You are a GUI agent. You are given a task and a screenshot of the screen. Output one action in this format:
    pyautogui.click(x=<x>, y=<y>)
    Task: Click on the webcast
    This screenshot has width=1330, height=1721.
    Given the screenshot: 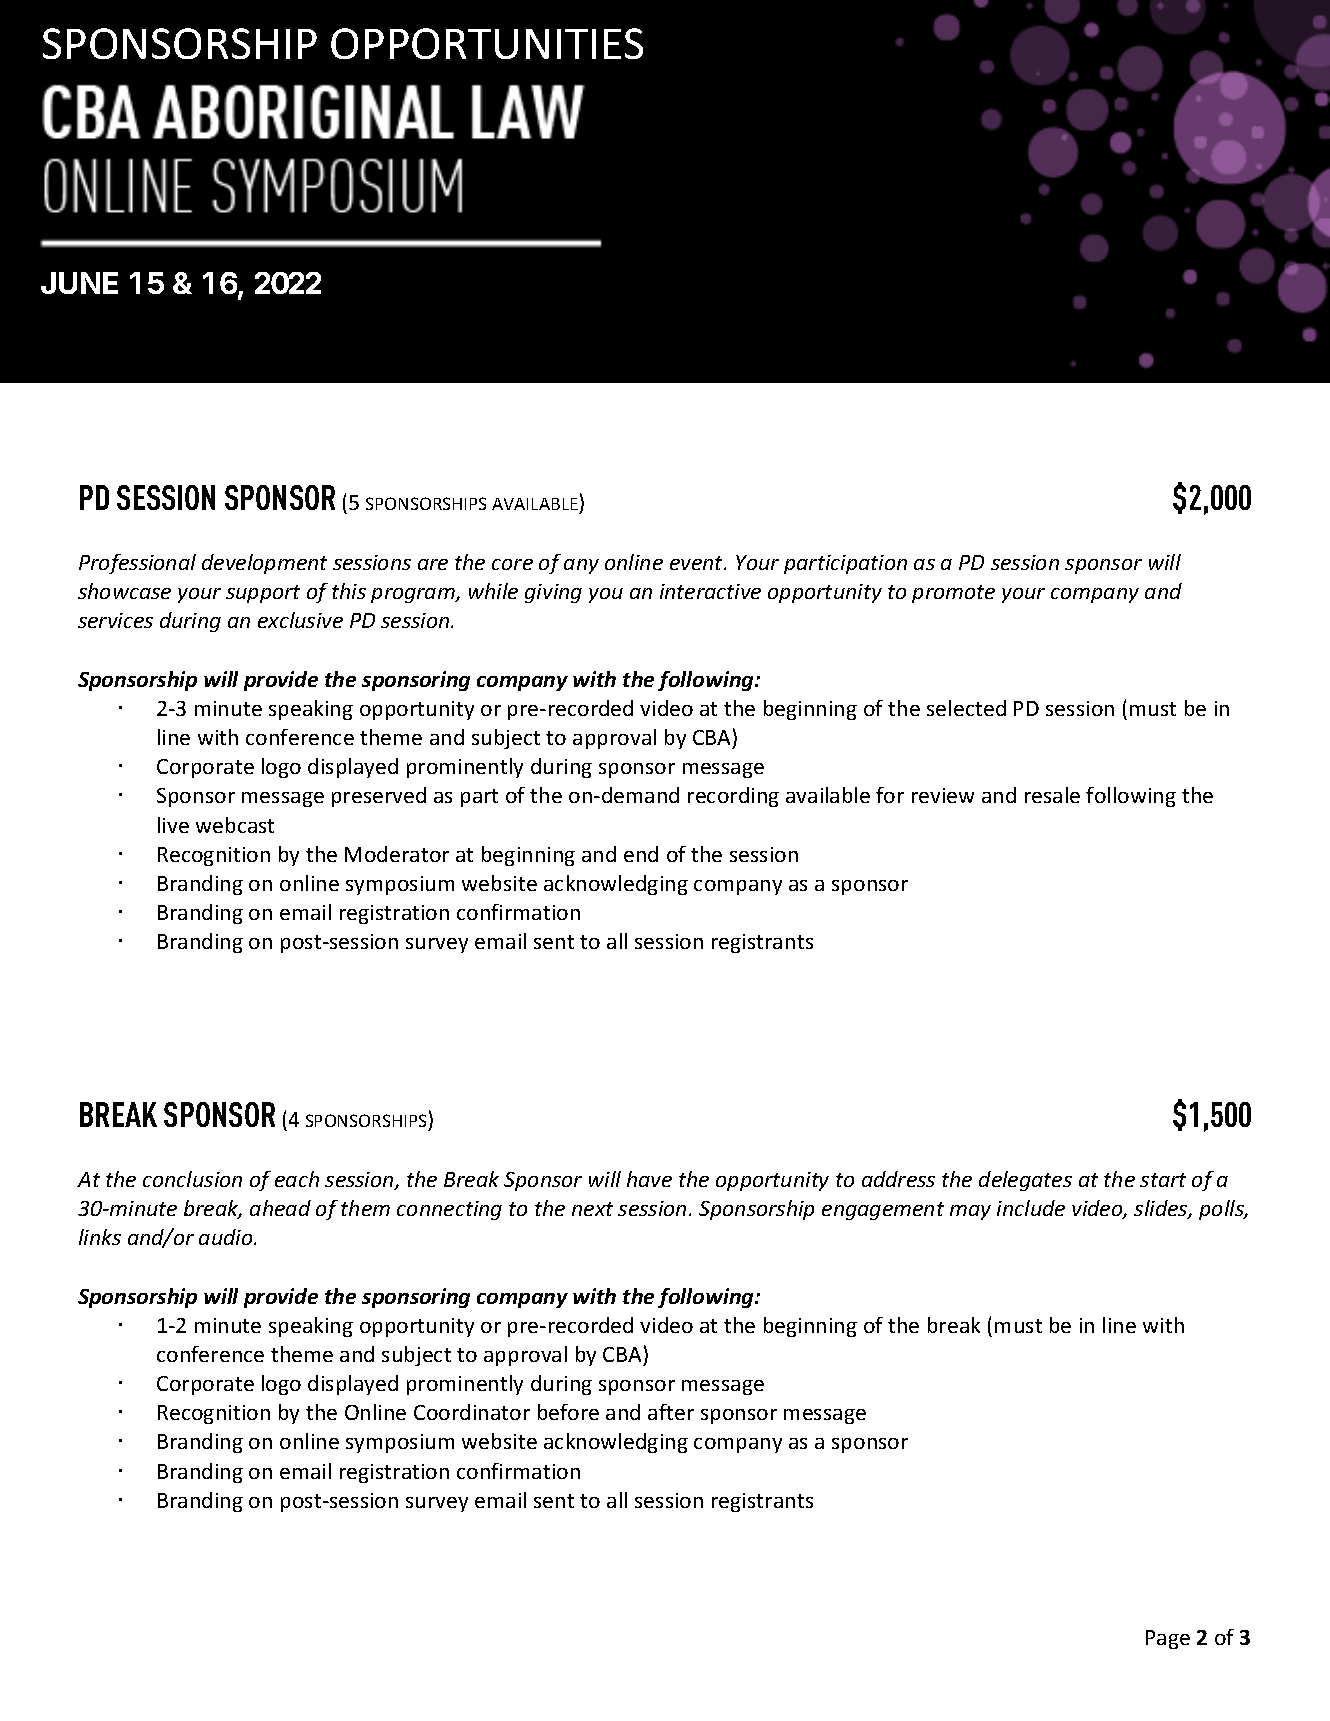 What is the action you would take?
    pyautogui.click(x=235, y=825)
